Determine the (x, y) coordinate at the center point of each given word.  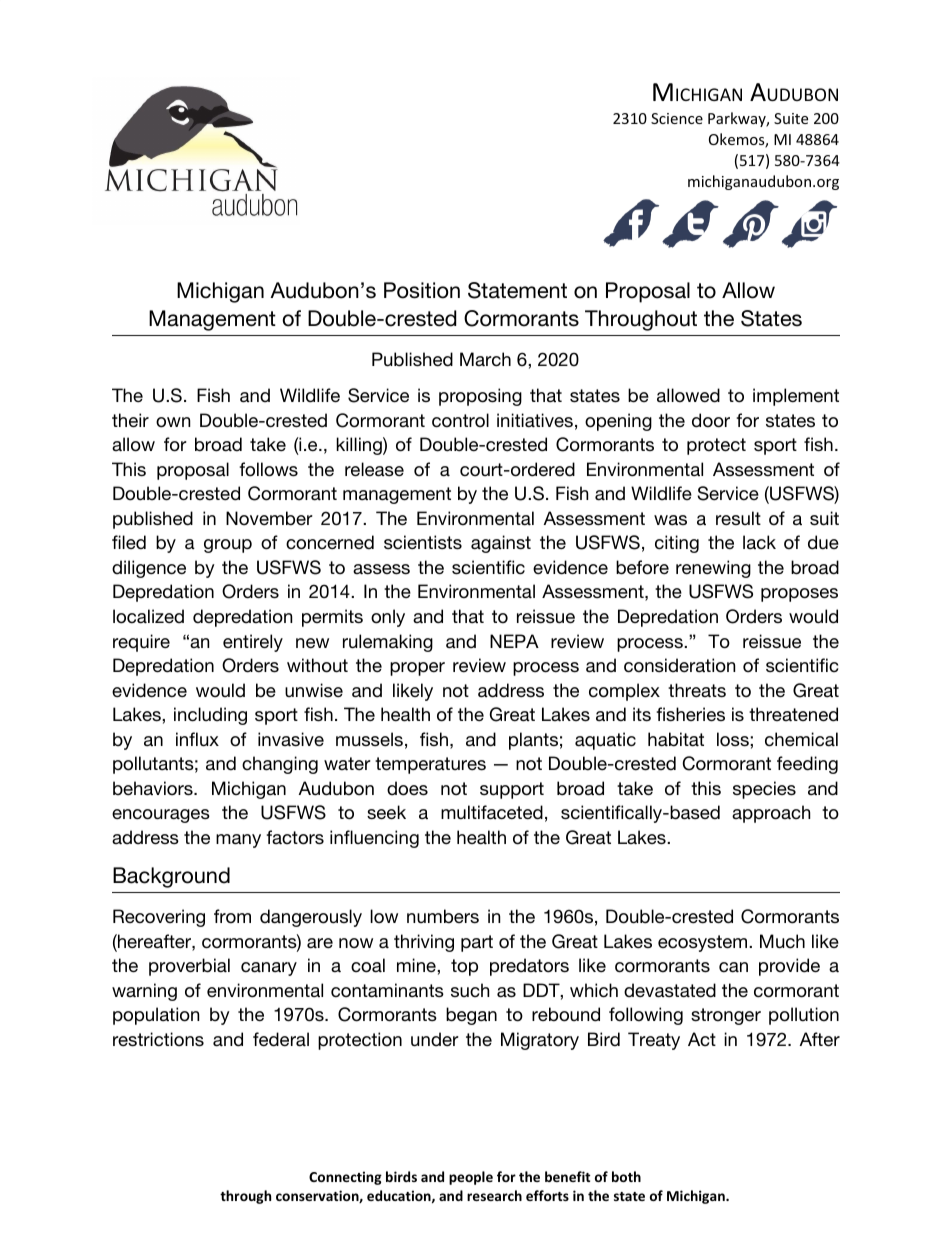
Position (422, 290)
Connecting (345, 1178)
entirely (253, 643)
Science (677, 118)
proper (417, 669)
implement (796, 397)
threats (697, 690)
